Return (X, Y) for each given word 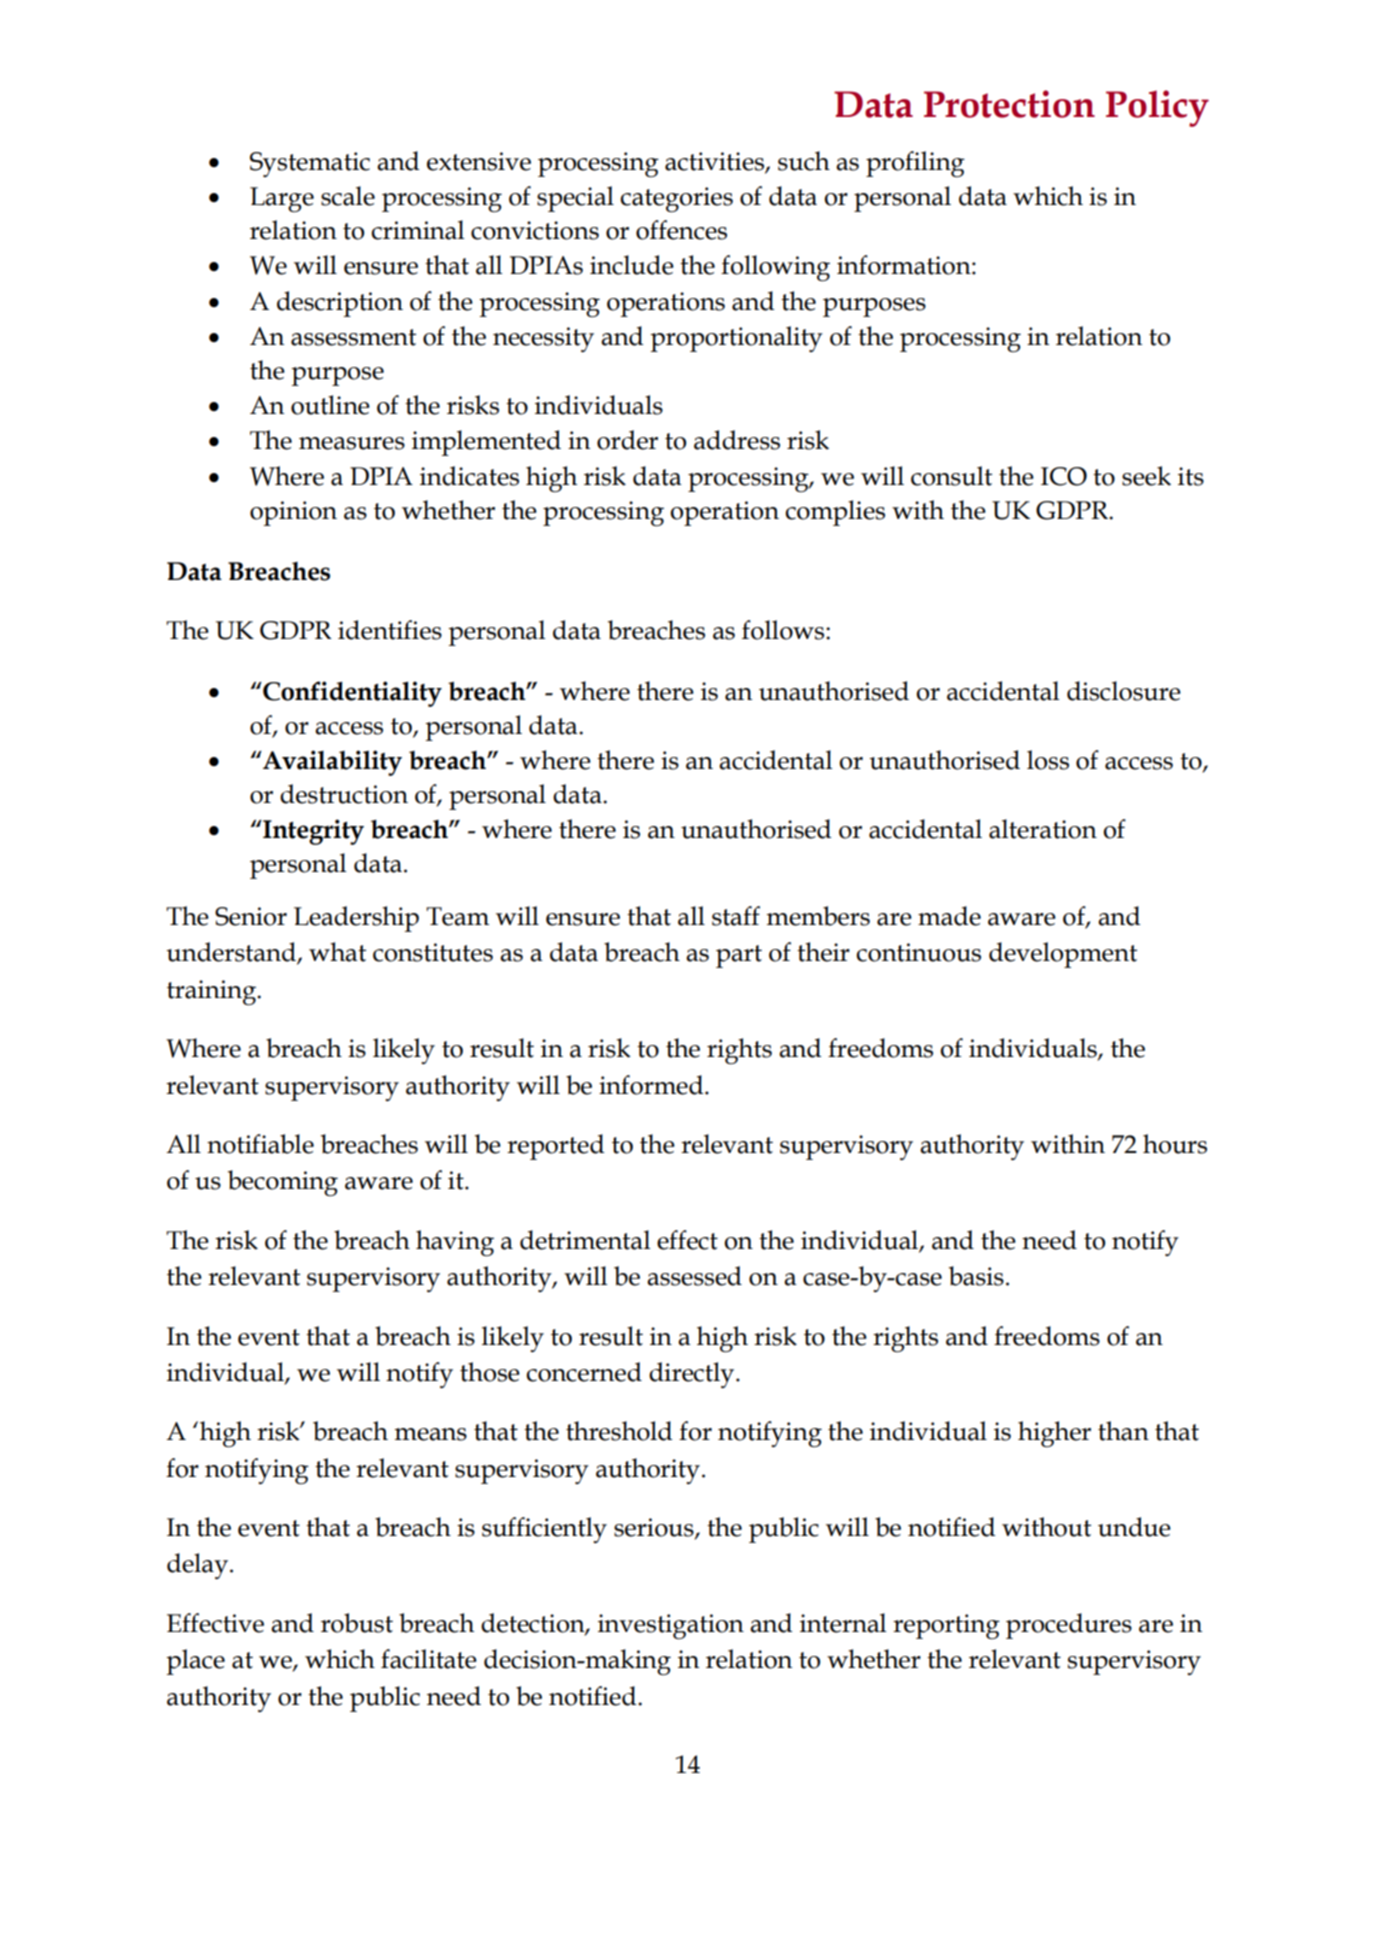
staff (736, 916)
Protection (1009, 104)
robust (357, 1623)
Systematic (310, 164)
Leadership (356, 919)
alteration (1043, 829)
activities (715, 162)
